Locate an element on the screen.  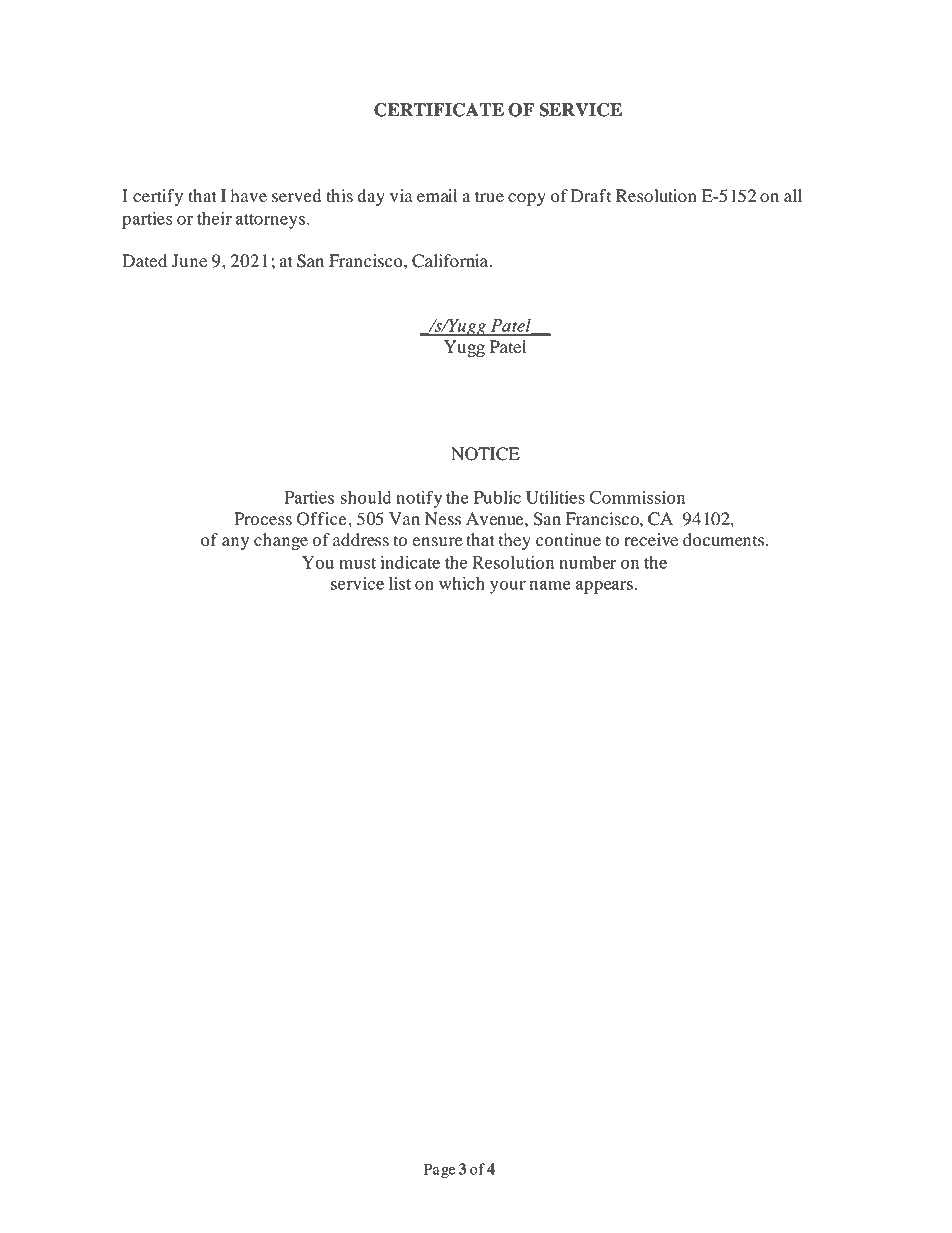
have is located at coordinates (248, 195).
